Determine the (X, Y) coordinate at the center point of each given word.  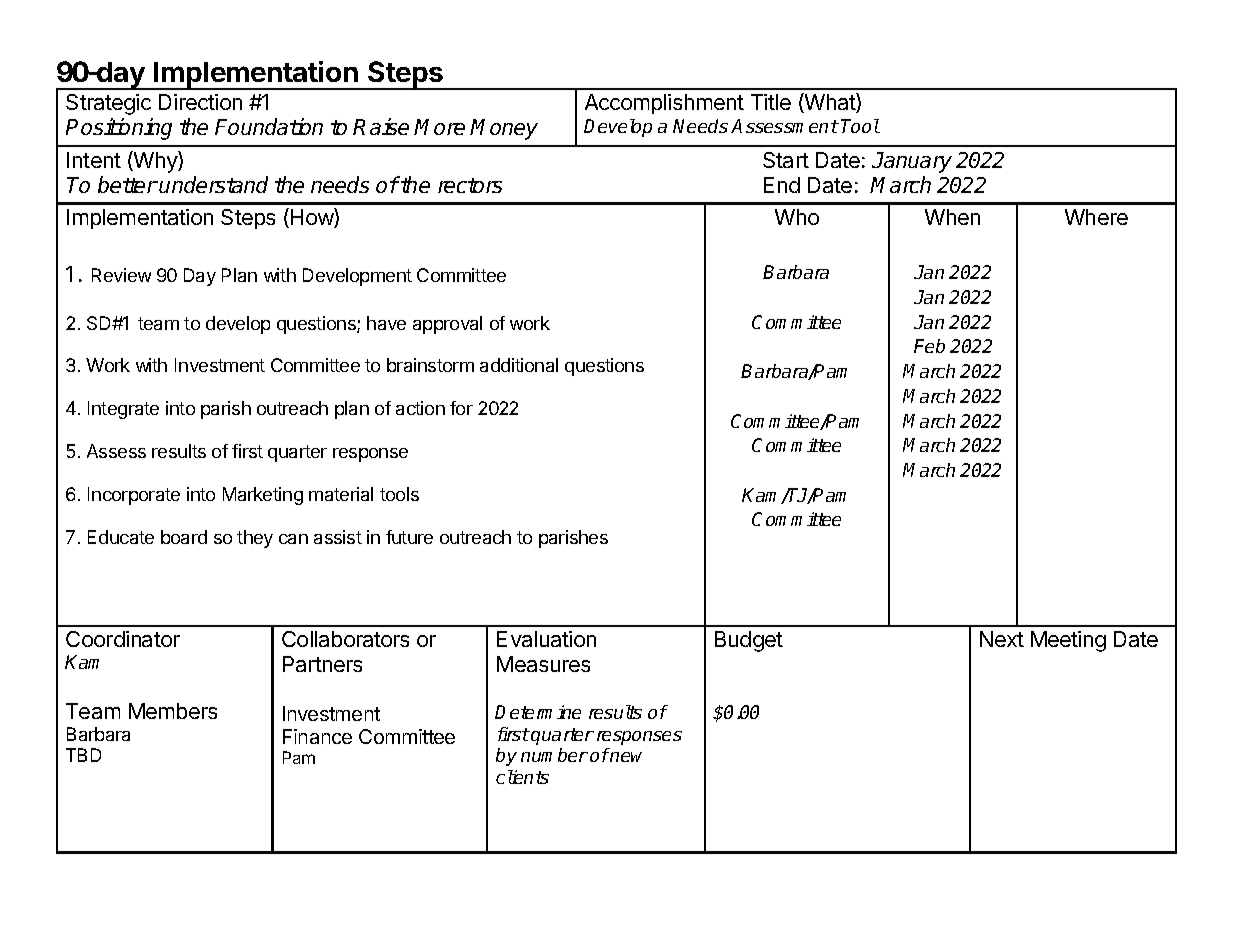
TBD (83, 755)
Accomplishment (664, 104)
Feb (929, 346)
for (461, 408)
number (554, 755)
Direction (200, 102)
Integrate (123, 410)
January (912, 162)
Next (1002, 639)
